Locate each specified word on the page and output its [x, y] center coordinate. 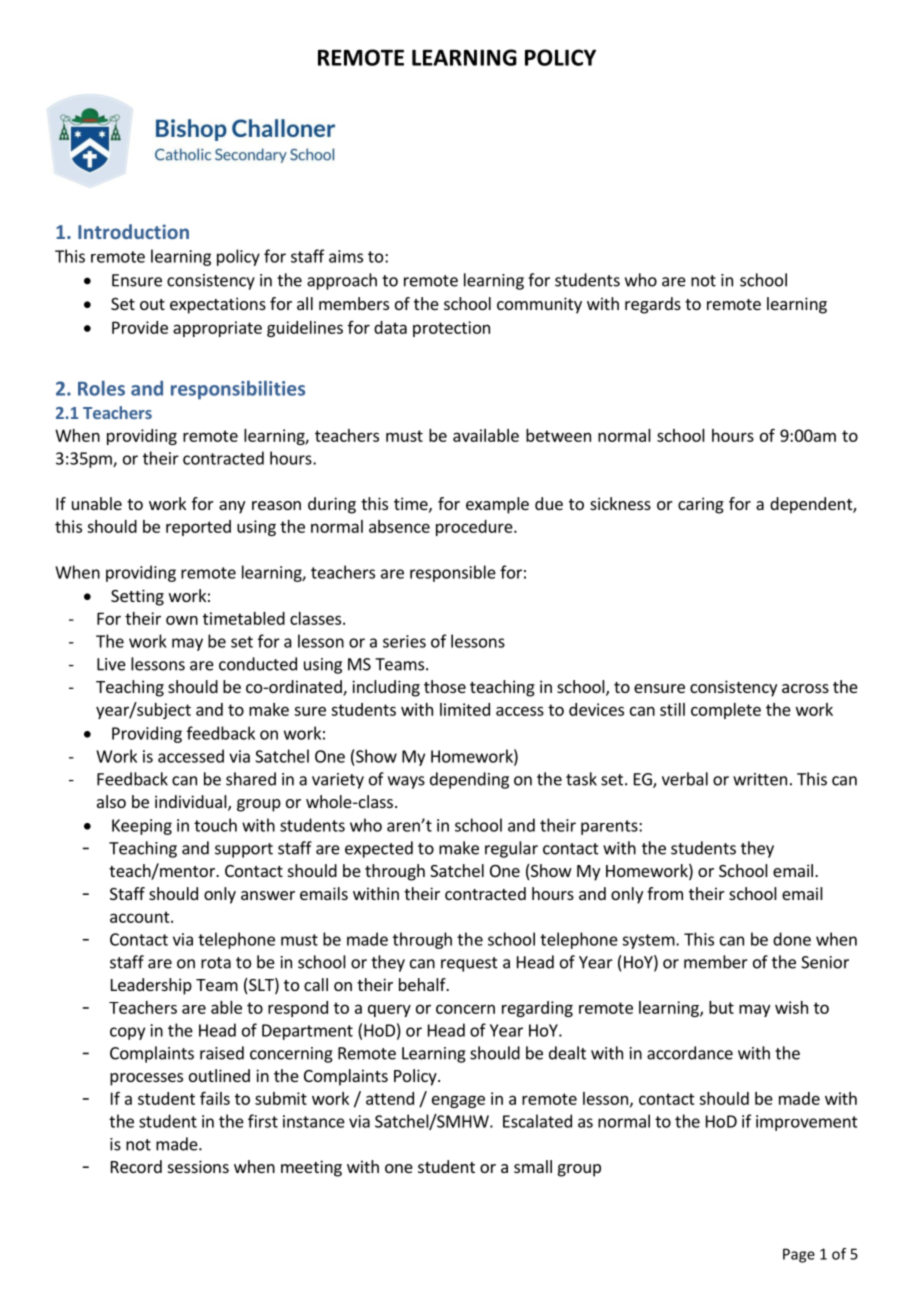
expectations [218, 305]
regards [653, 305]
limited [465, 709]
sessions [198, 1166]
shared [251, 779]
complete [726, 711]
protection [451, 329]
